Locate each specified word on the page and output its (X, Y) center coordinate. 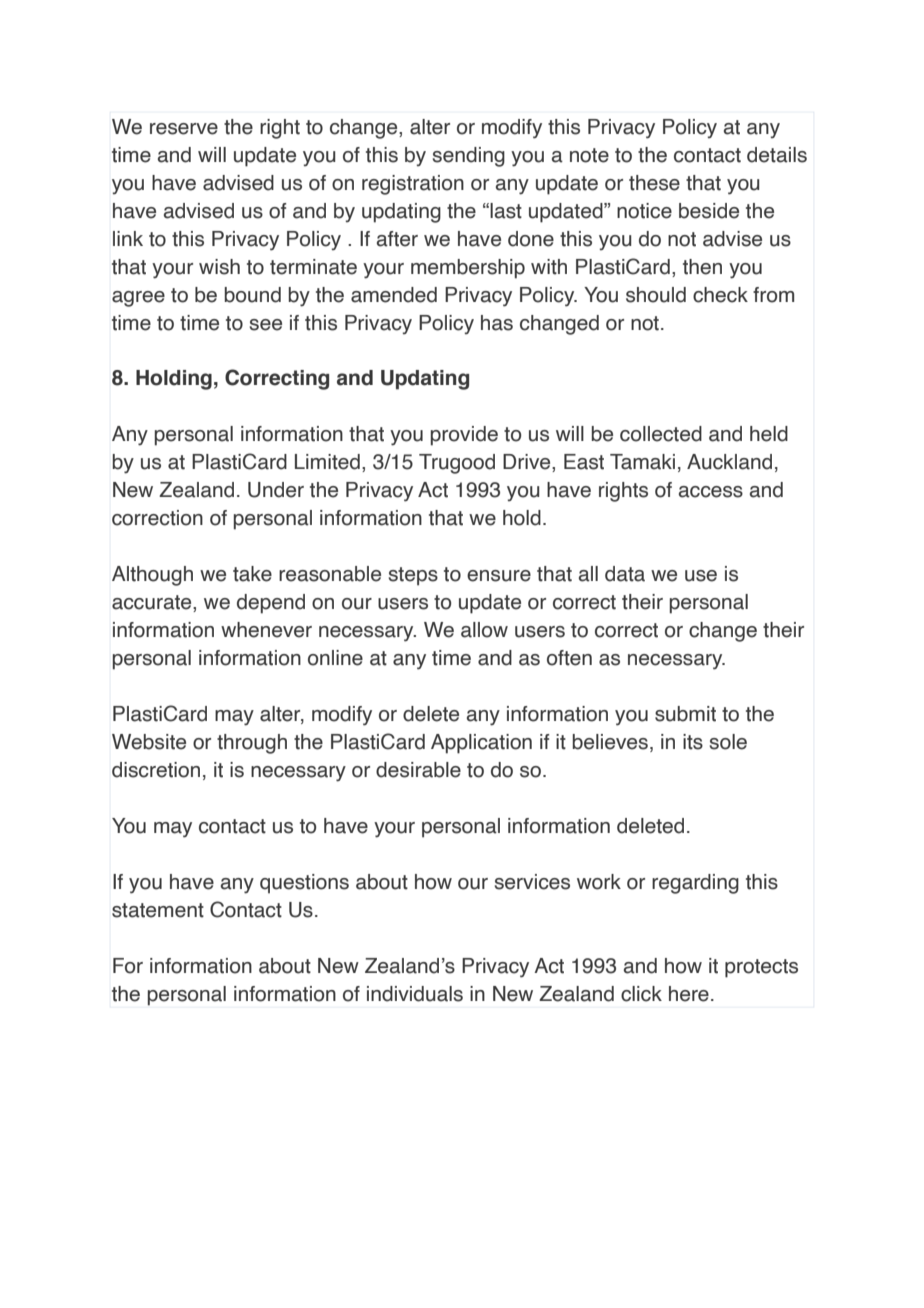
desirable (418, 770)
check (720, 295)
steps (413, 576)
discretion (156, 770)
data (625, 574)
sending (468, 157)
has (497, 323)
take (252, 574)
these (654, 183)
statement (158, 910)
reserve (184, 129)
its (693, 742)
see (265, 325)
